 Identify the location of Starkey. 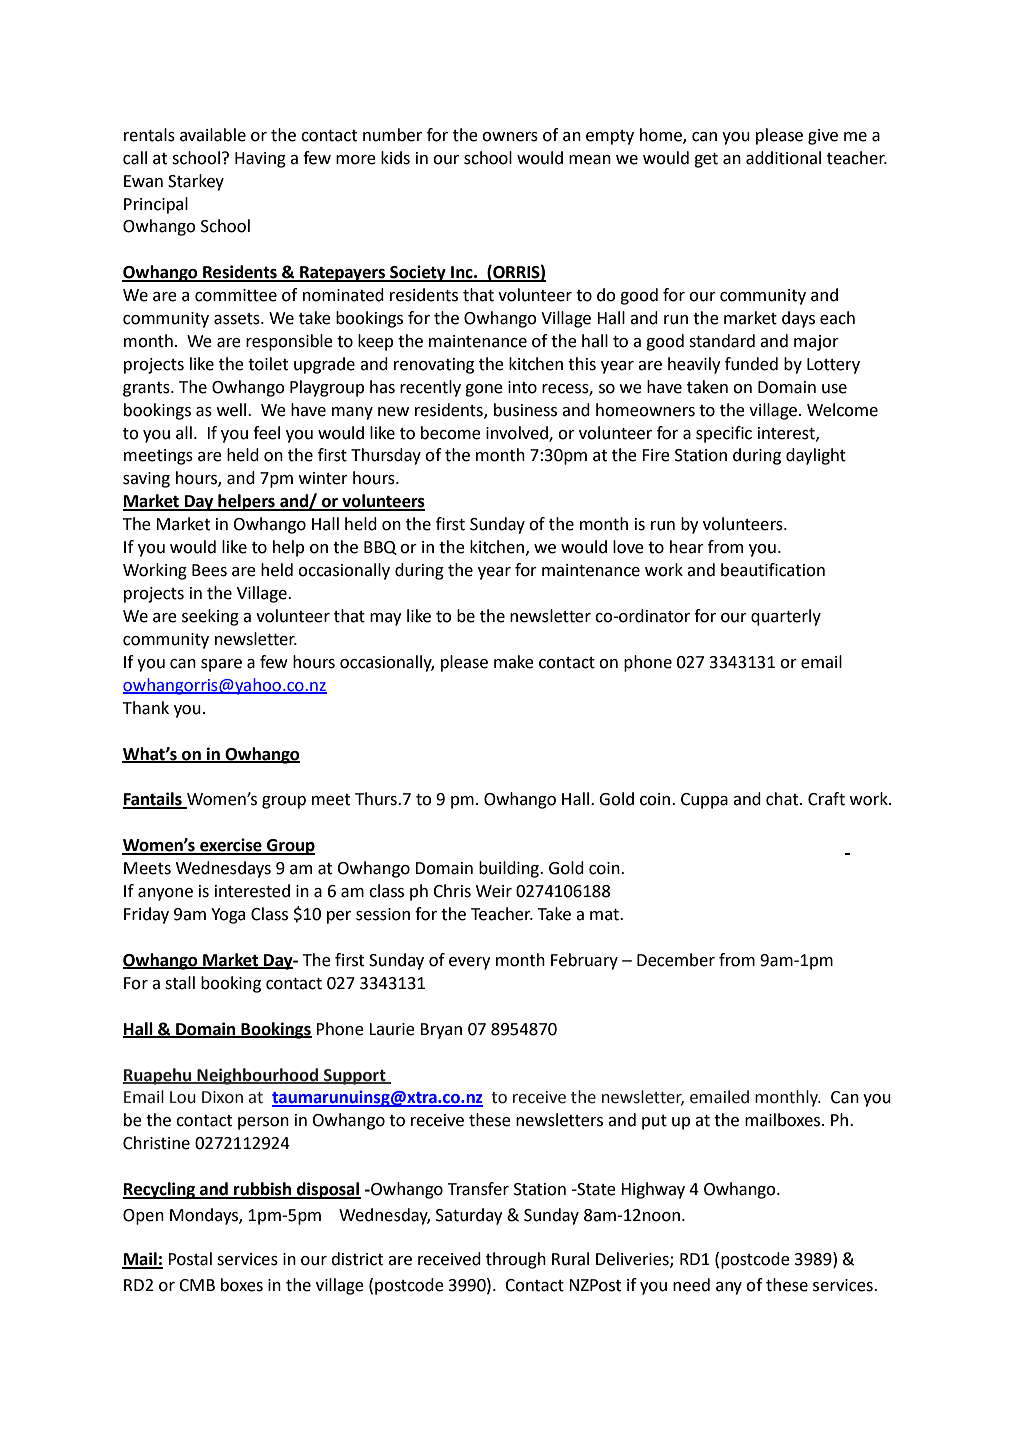
(196, 182).
